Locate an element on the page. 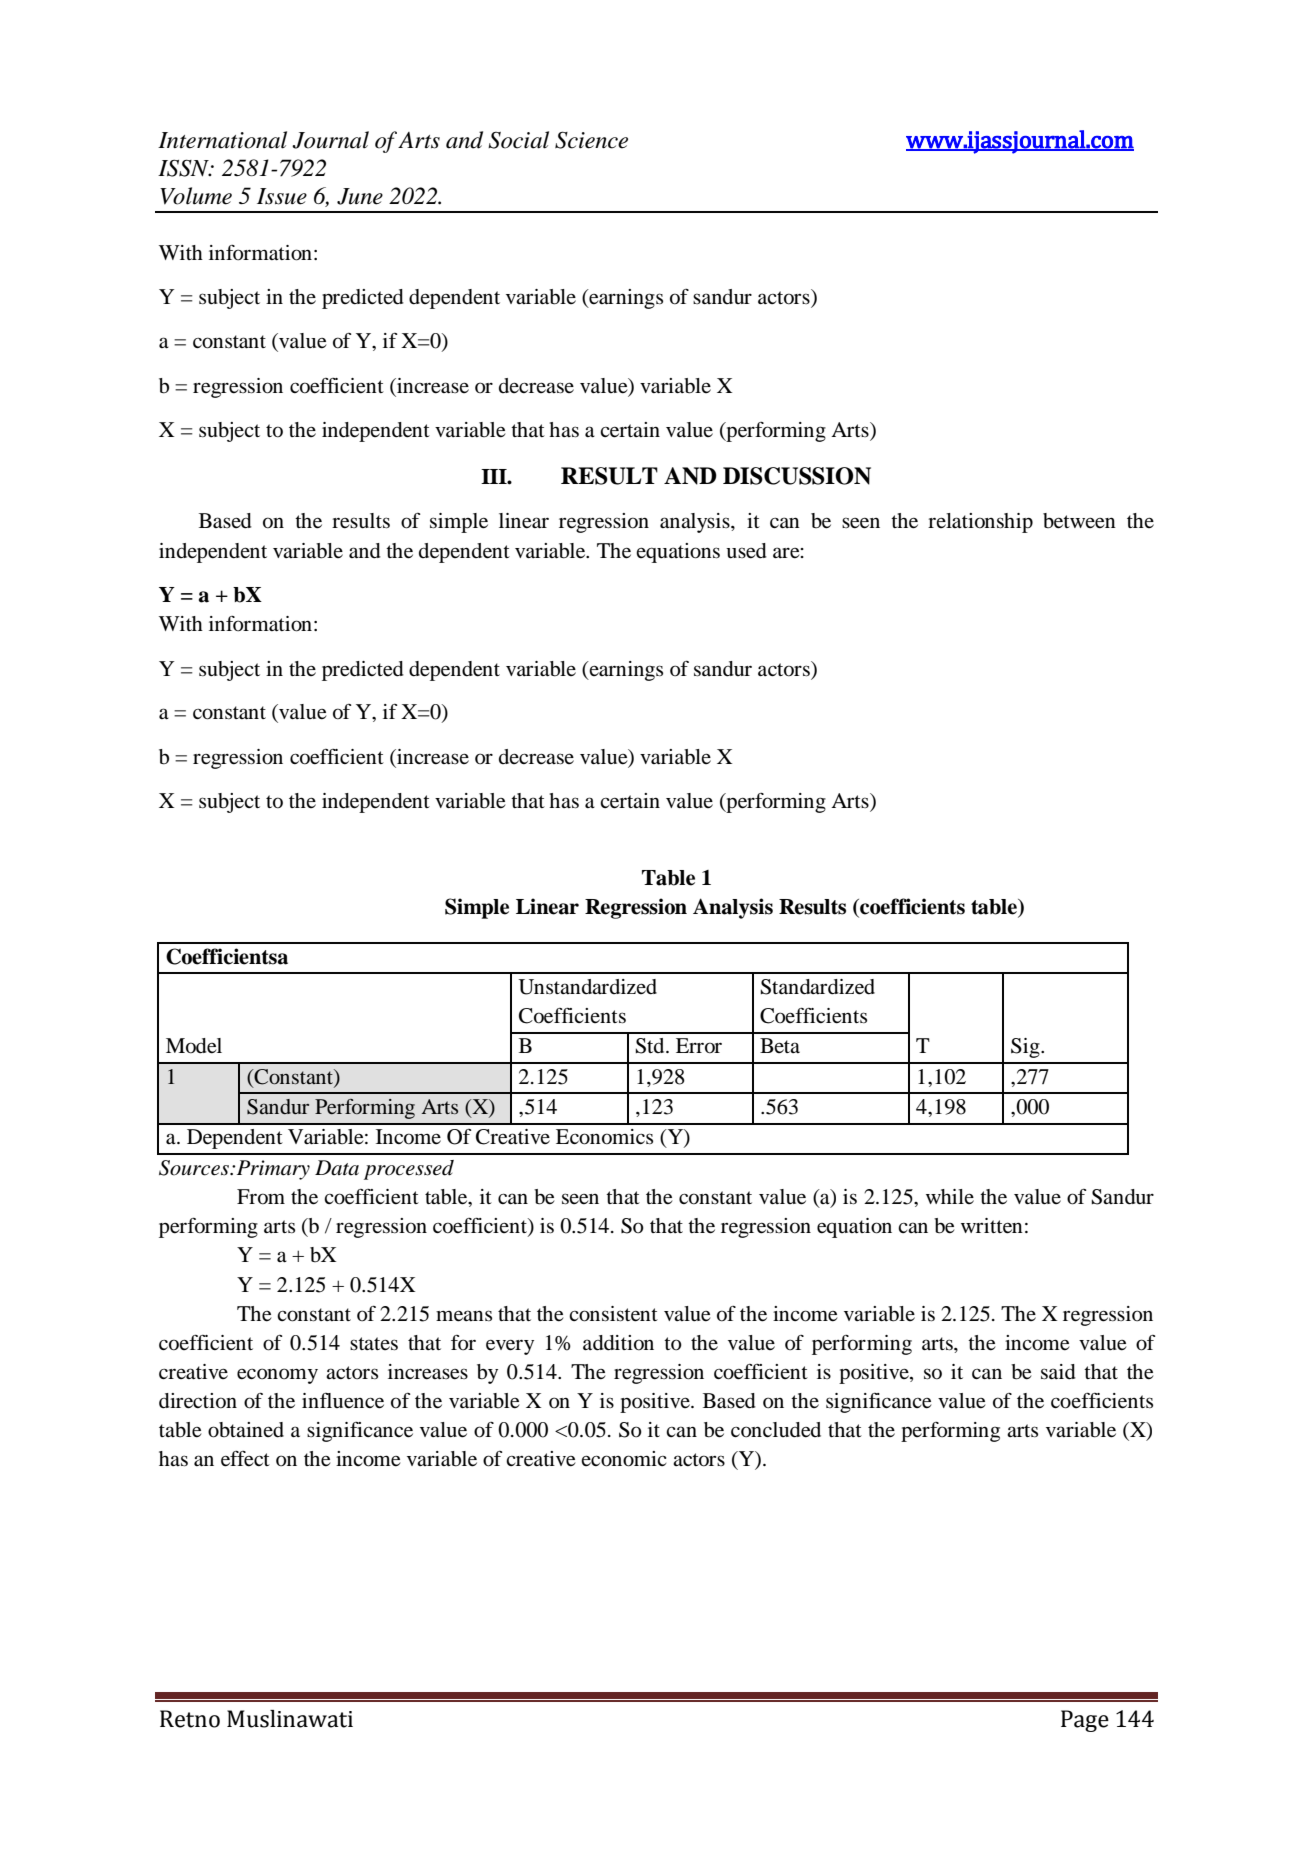  DISCUSSION is located at coordinates (797, 476).
